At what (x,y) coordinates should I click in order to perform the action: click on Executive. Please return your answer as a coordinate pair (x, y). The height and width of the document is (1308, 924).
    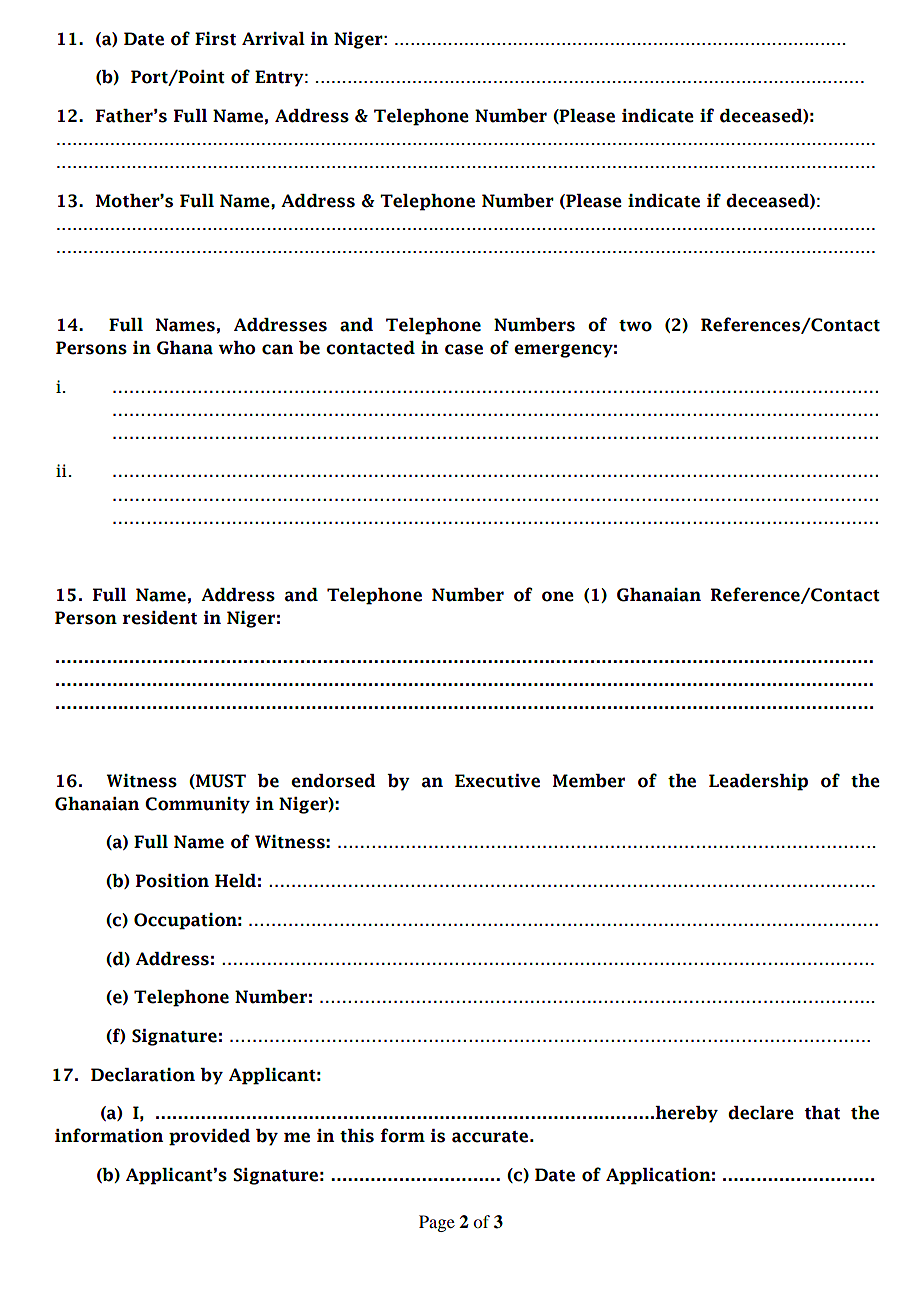
    Looking at the image, I should click on (497, 781).
